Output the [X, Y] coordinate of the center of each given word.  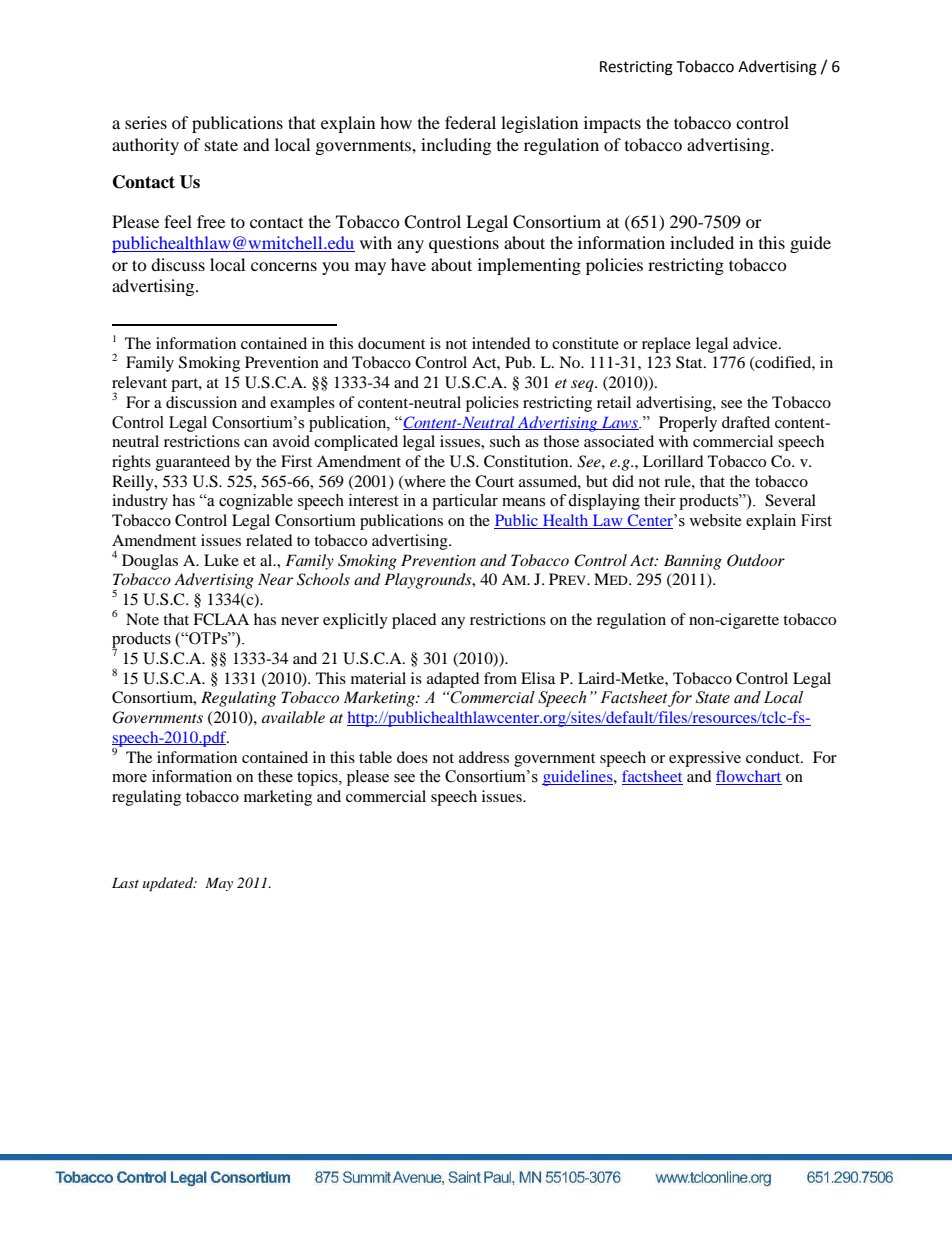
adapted [453, 680]
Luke [221, 560]
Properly [688, 424]
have [408, 264]
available [293, 717]
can [256, 443]
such [505, 441]
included [702, 242]
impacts [612, 124]
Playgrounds [429, 581]
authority [145, 146]
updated [169, 884]
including [456, 146]
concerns [284, 266]
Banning [693, 562]
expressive [705, 759]
